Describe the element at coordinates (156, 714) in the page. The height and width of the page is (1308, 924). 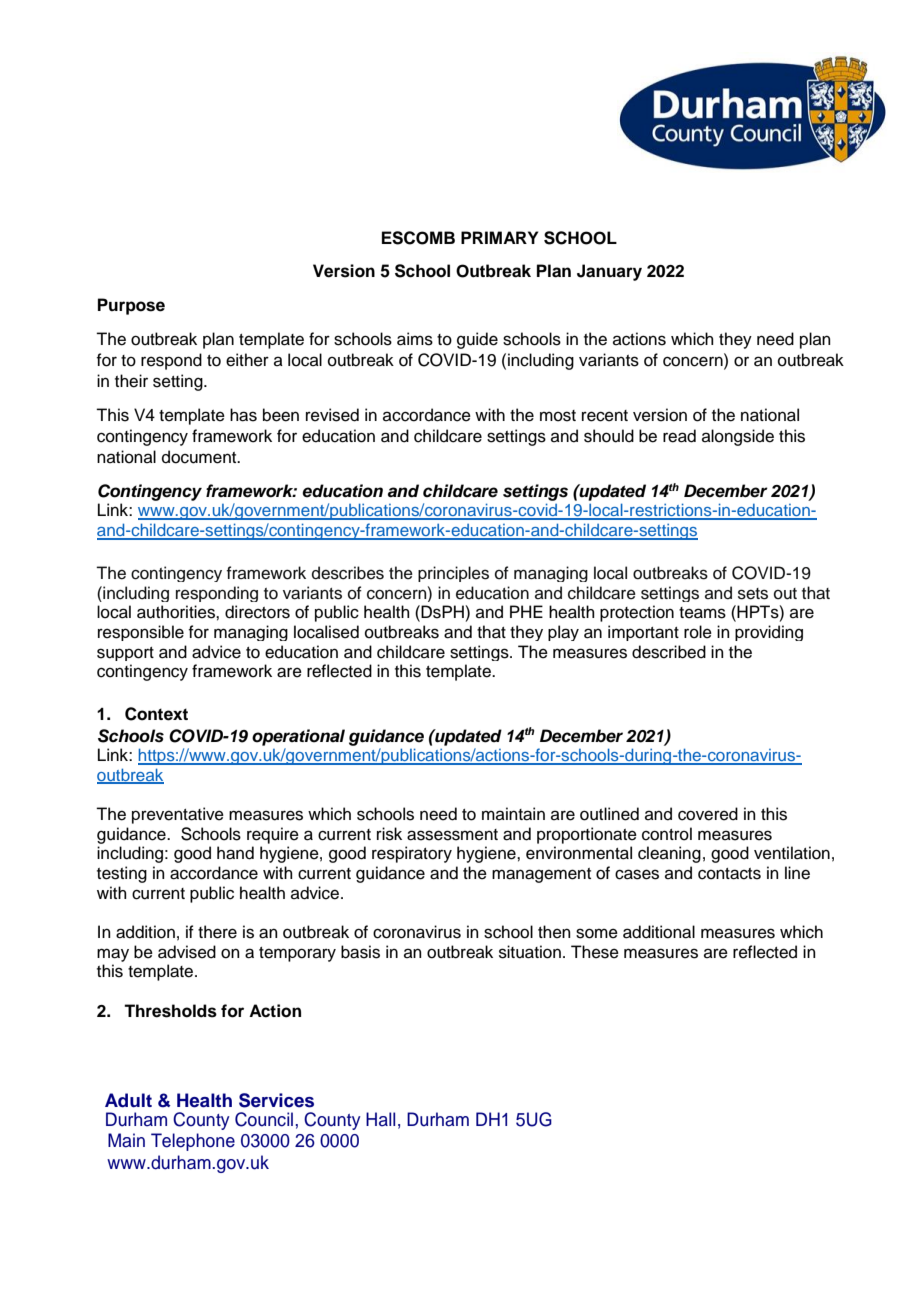
I see `Context` at that location.
